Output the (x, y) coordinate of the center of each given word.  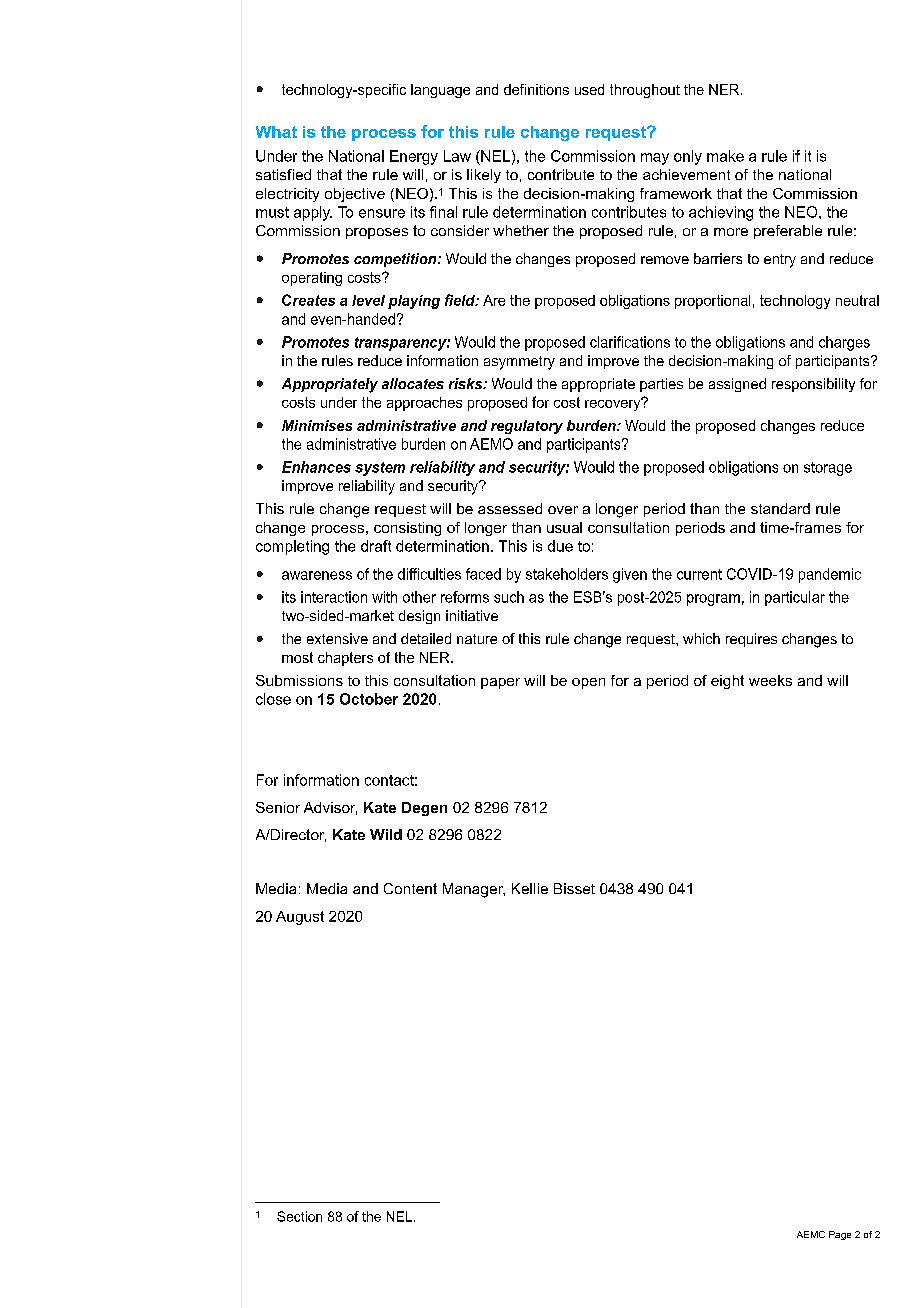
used (589, 89)
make (725, 156)
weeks (770, 680)
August (300, 918)
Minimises (317, 425)
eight (727, 682)
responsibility (813, 385)
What (276, 132)
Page (840, 1235)
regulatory (527, 427)
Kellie (530, 888)
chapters (345, 659)
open (588, 683)
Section (299, 1216)
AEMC (811, 1234)
